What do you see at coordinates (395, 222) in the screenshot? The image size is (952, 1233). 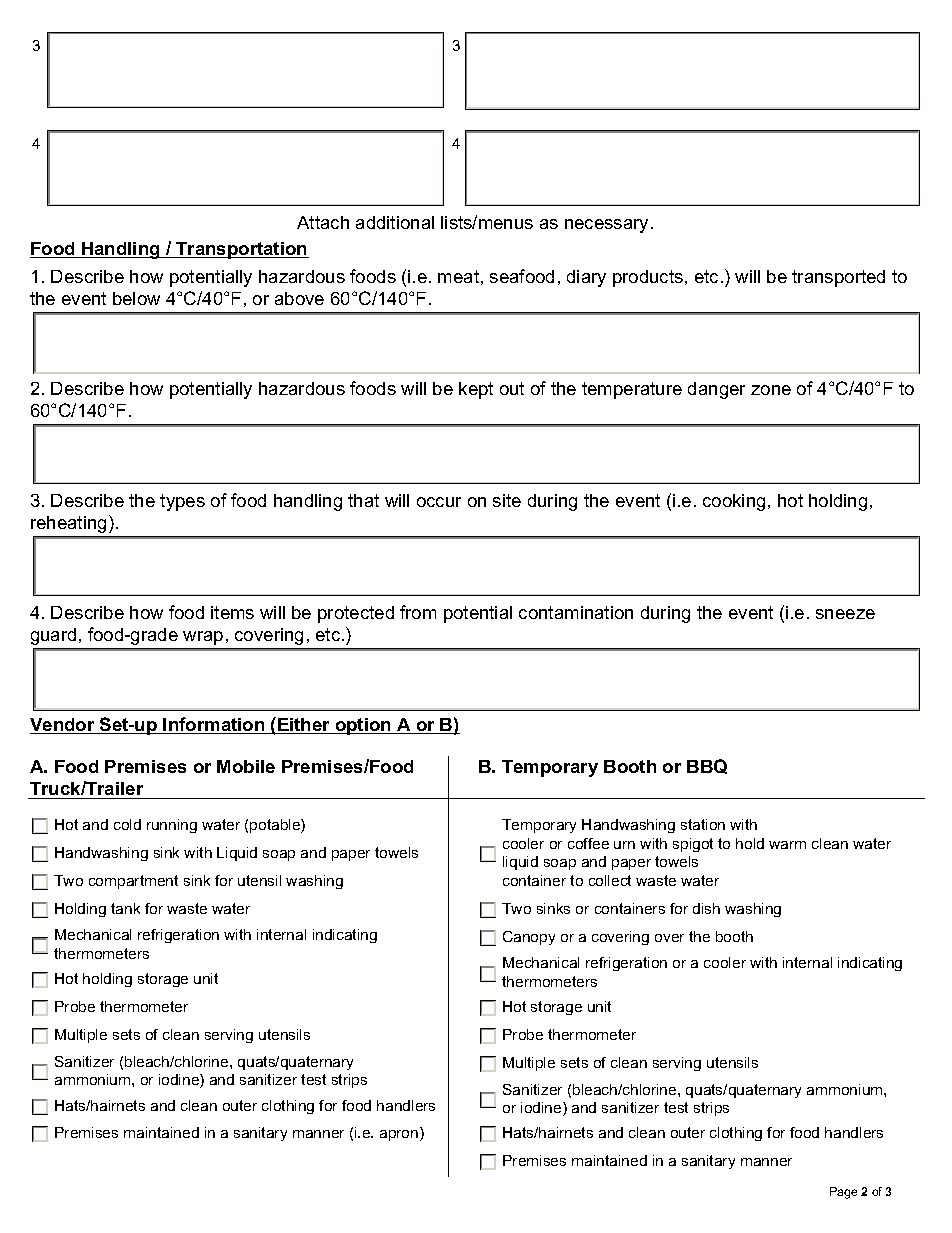 I see `additional` at bounding box center [395, 222].
